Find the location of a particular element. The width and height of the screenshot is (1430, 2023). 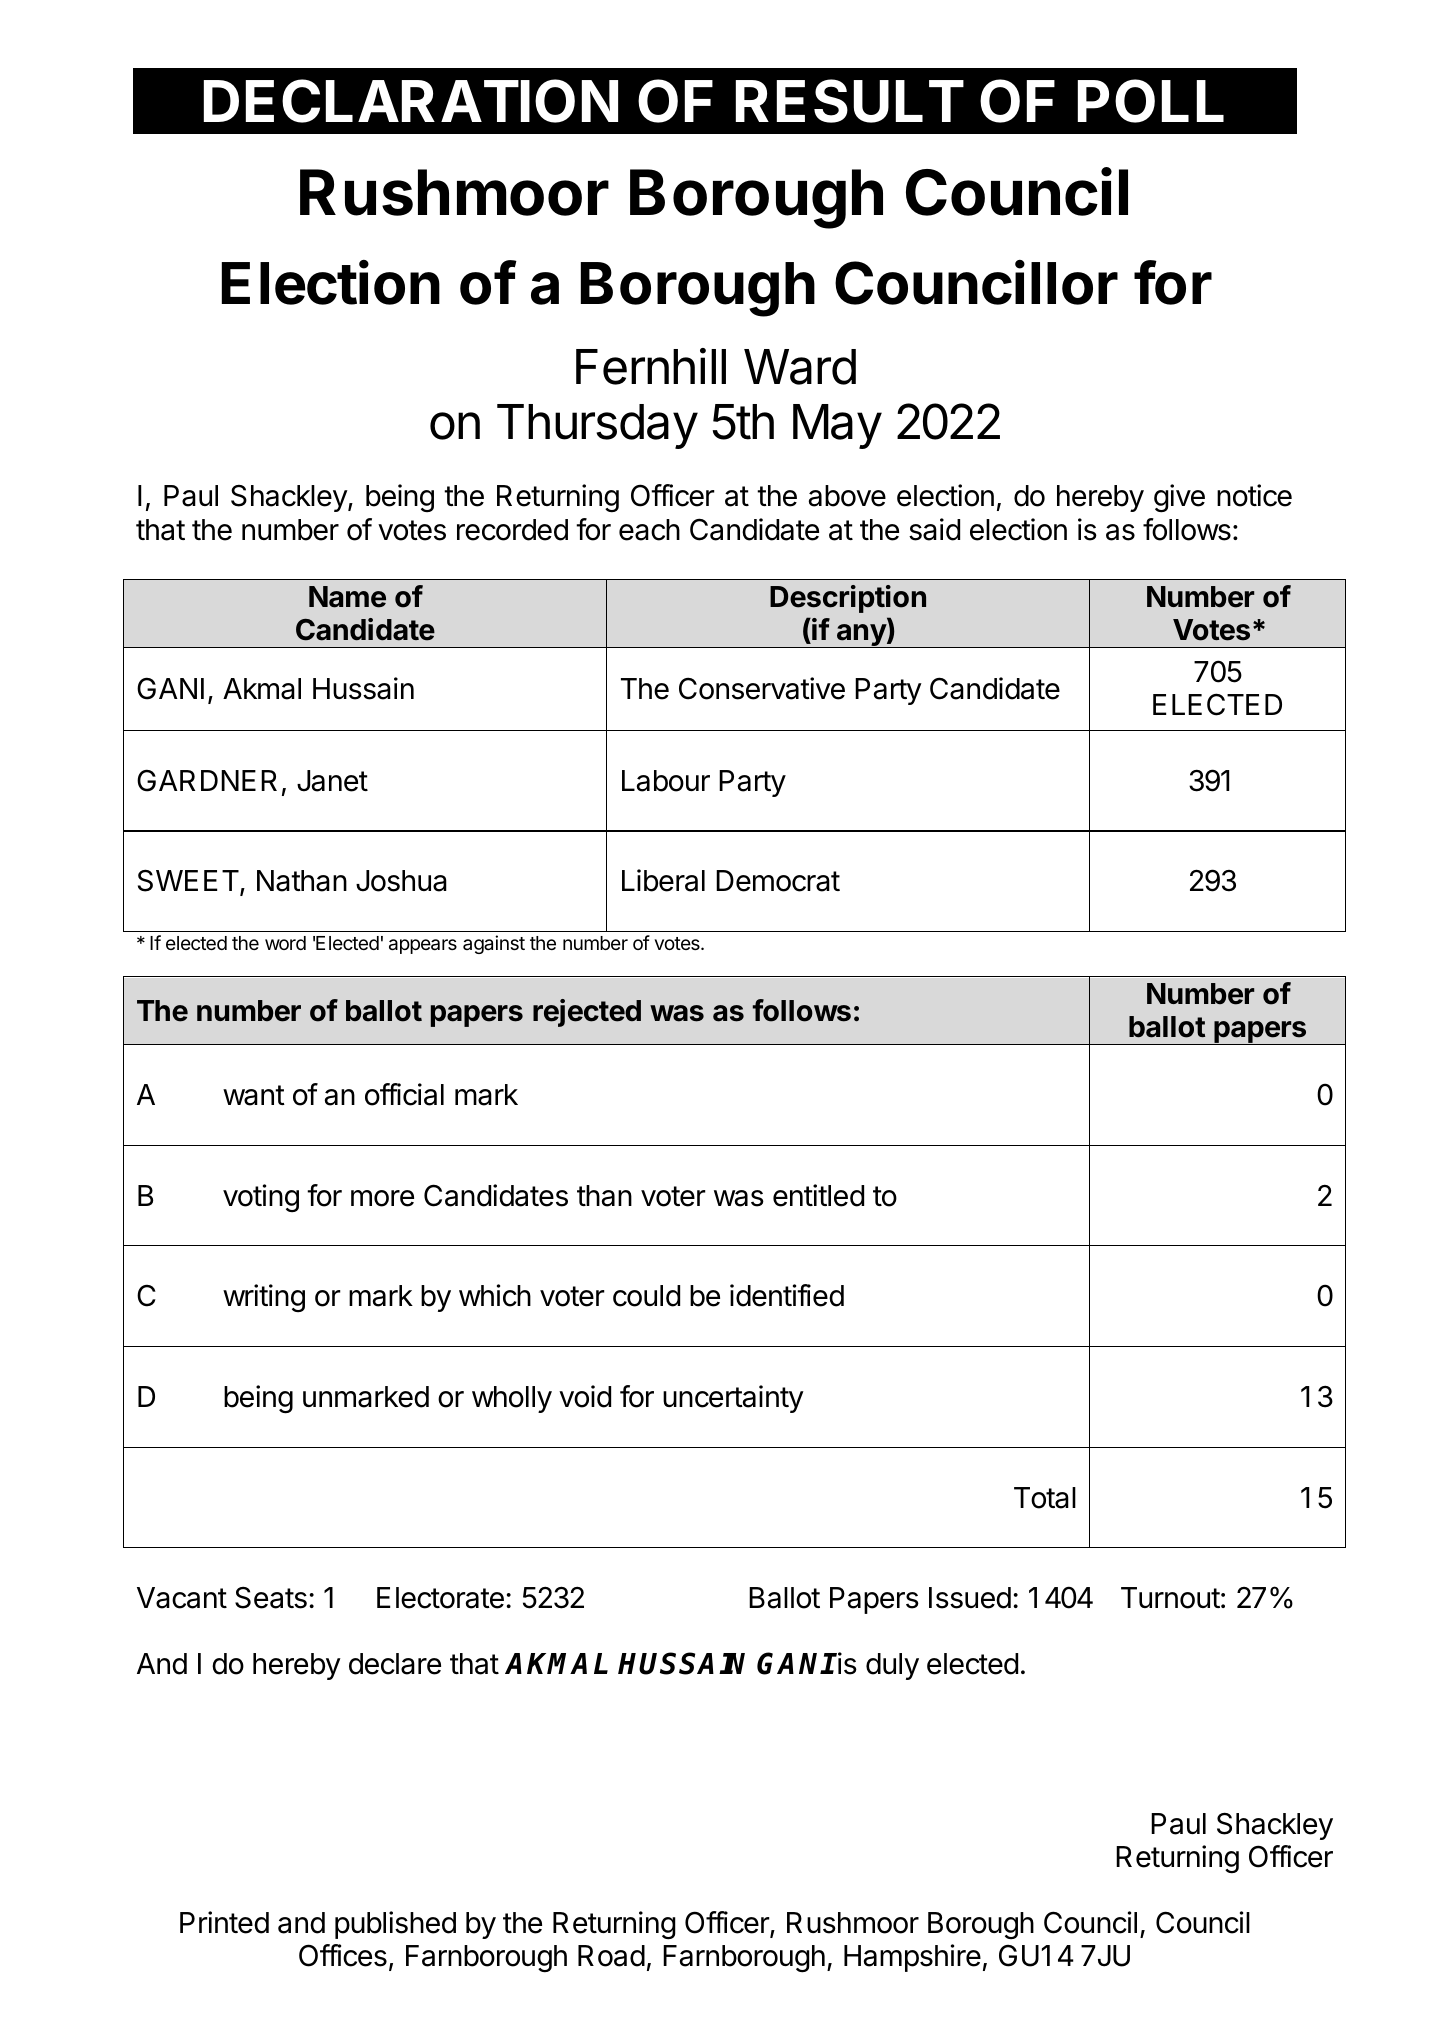

Total is located at coordinates (1045, 1498).
